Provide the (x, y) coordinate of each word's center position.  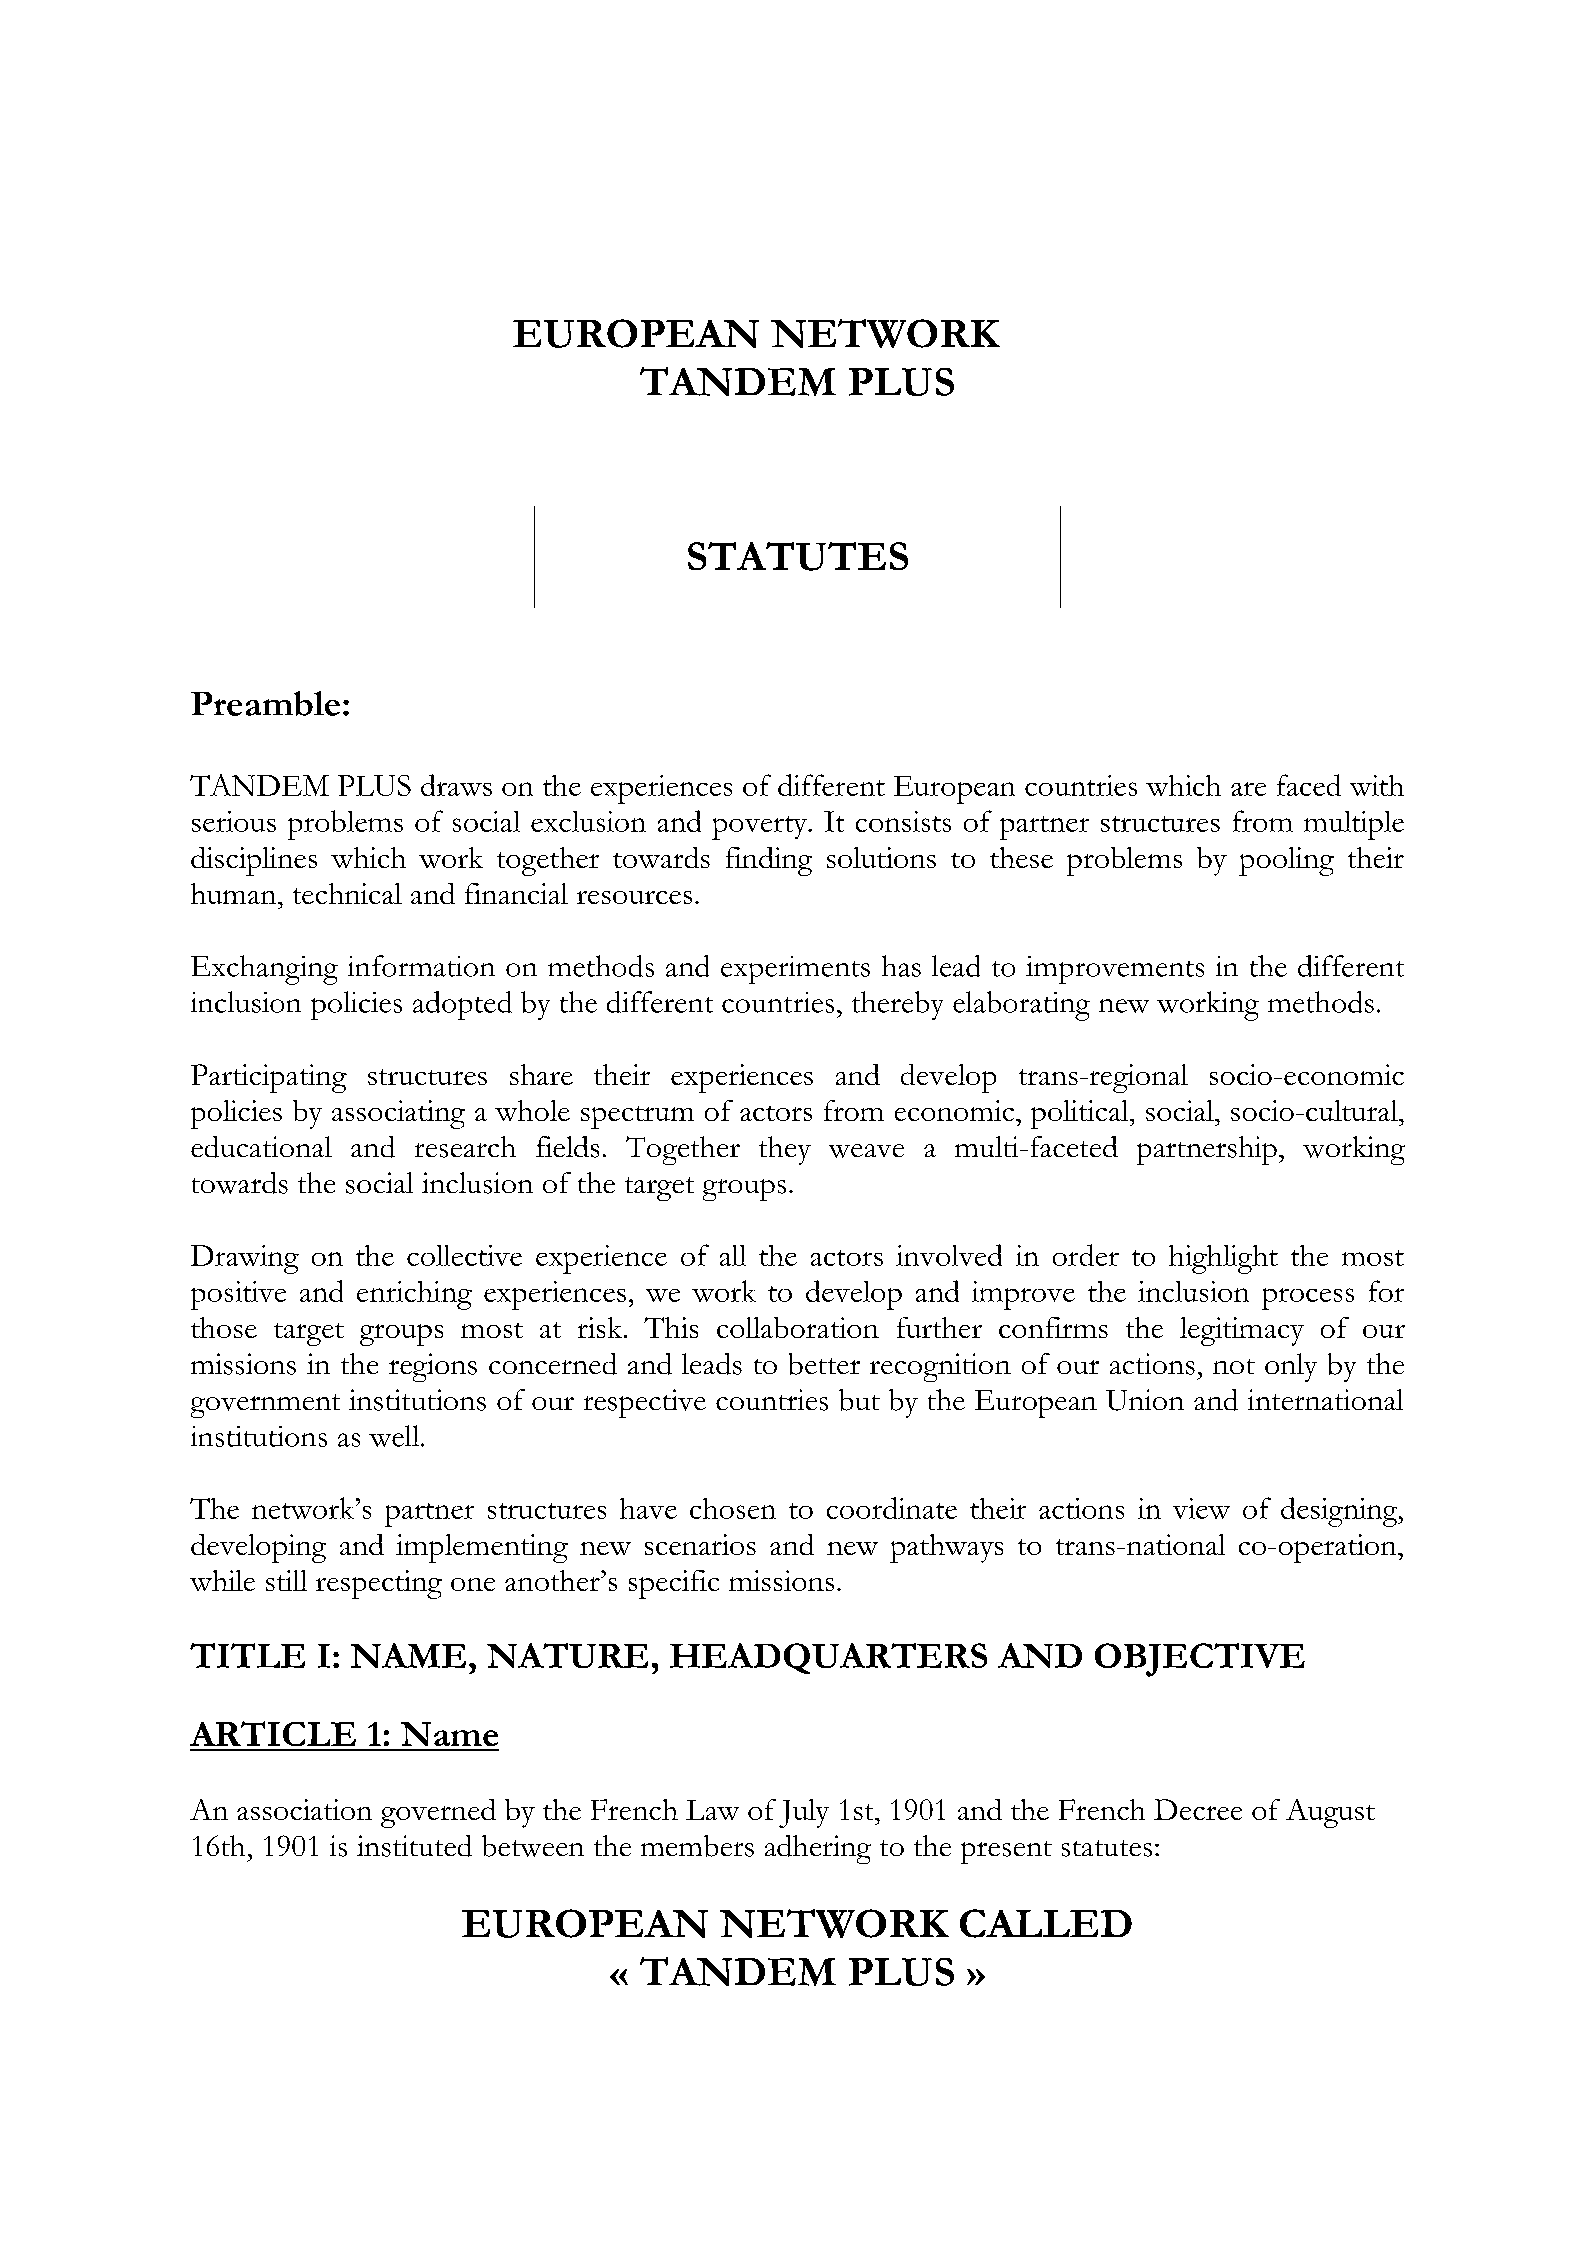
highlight (1223, 1259)
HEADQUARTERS (828, 1658)
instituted (414, 1846)
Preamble (265, 703)
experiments (795, 970)
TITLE (247, 1655)
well (395, 1436)
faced (1309, 785)
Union (1145, 1400)
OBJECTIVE (1200, 1660)
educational (261, 1147)
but (859, 1400)
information (421, 966)
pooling (1286, 861)
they (785, 1150)
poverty (760, 828)
